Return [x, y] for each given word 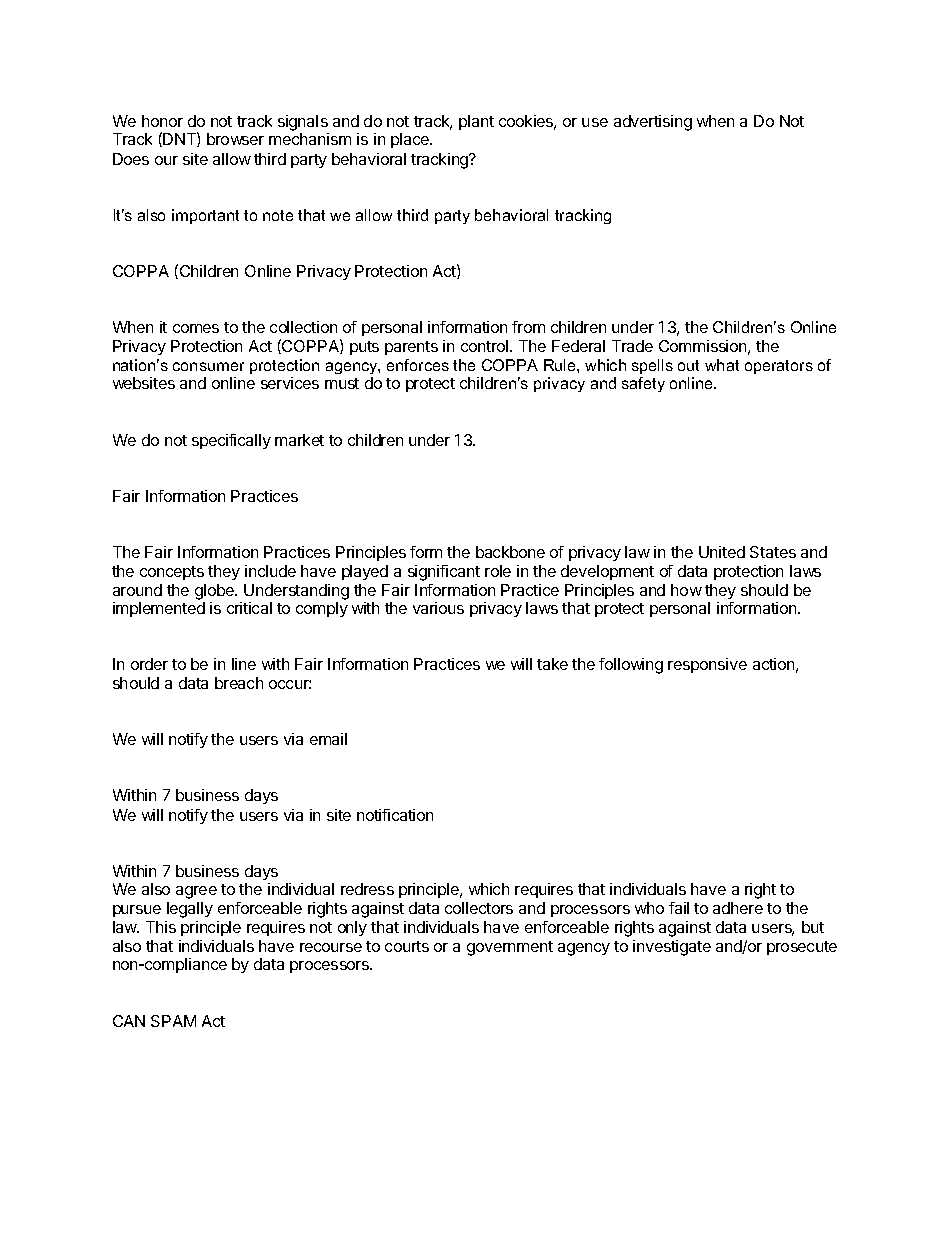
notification [395, 815]
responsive [707, 665]
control [484, 346]
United [722, 552]
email [328, 739]
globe [215, 592]
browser [235, 139]
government [510, 948]
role [498, 571]
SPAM [173, 1021]
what [722, 365]
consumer [208, 366]
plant [476, 122]
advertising [653, 123]
